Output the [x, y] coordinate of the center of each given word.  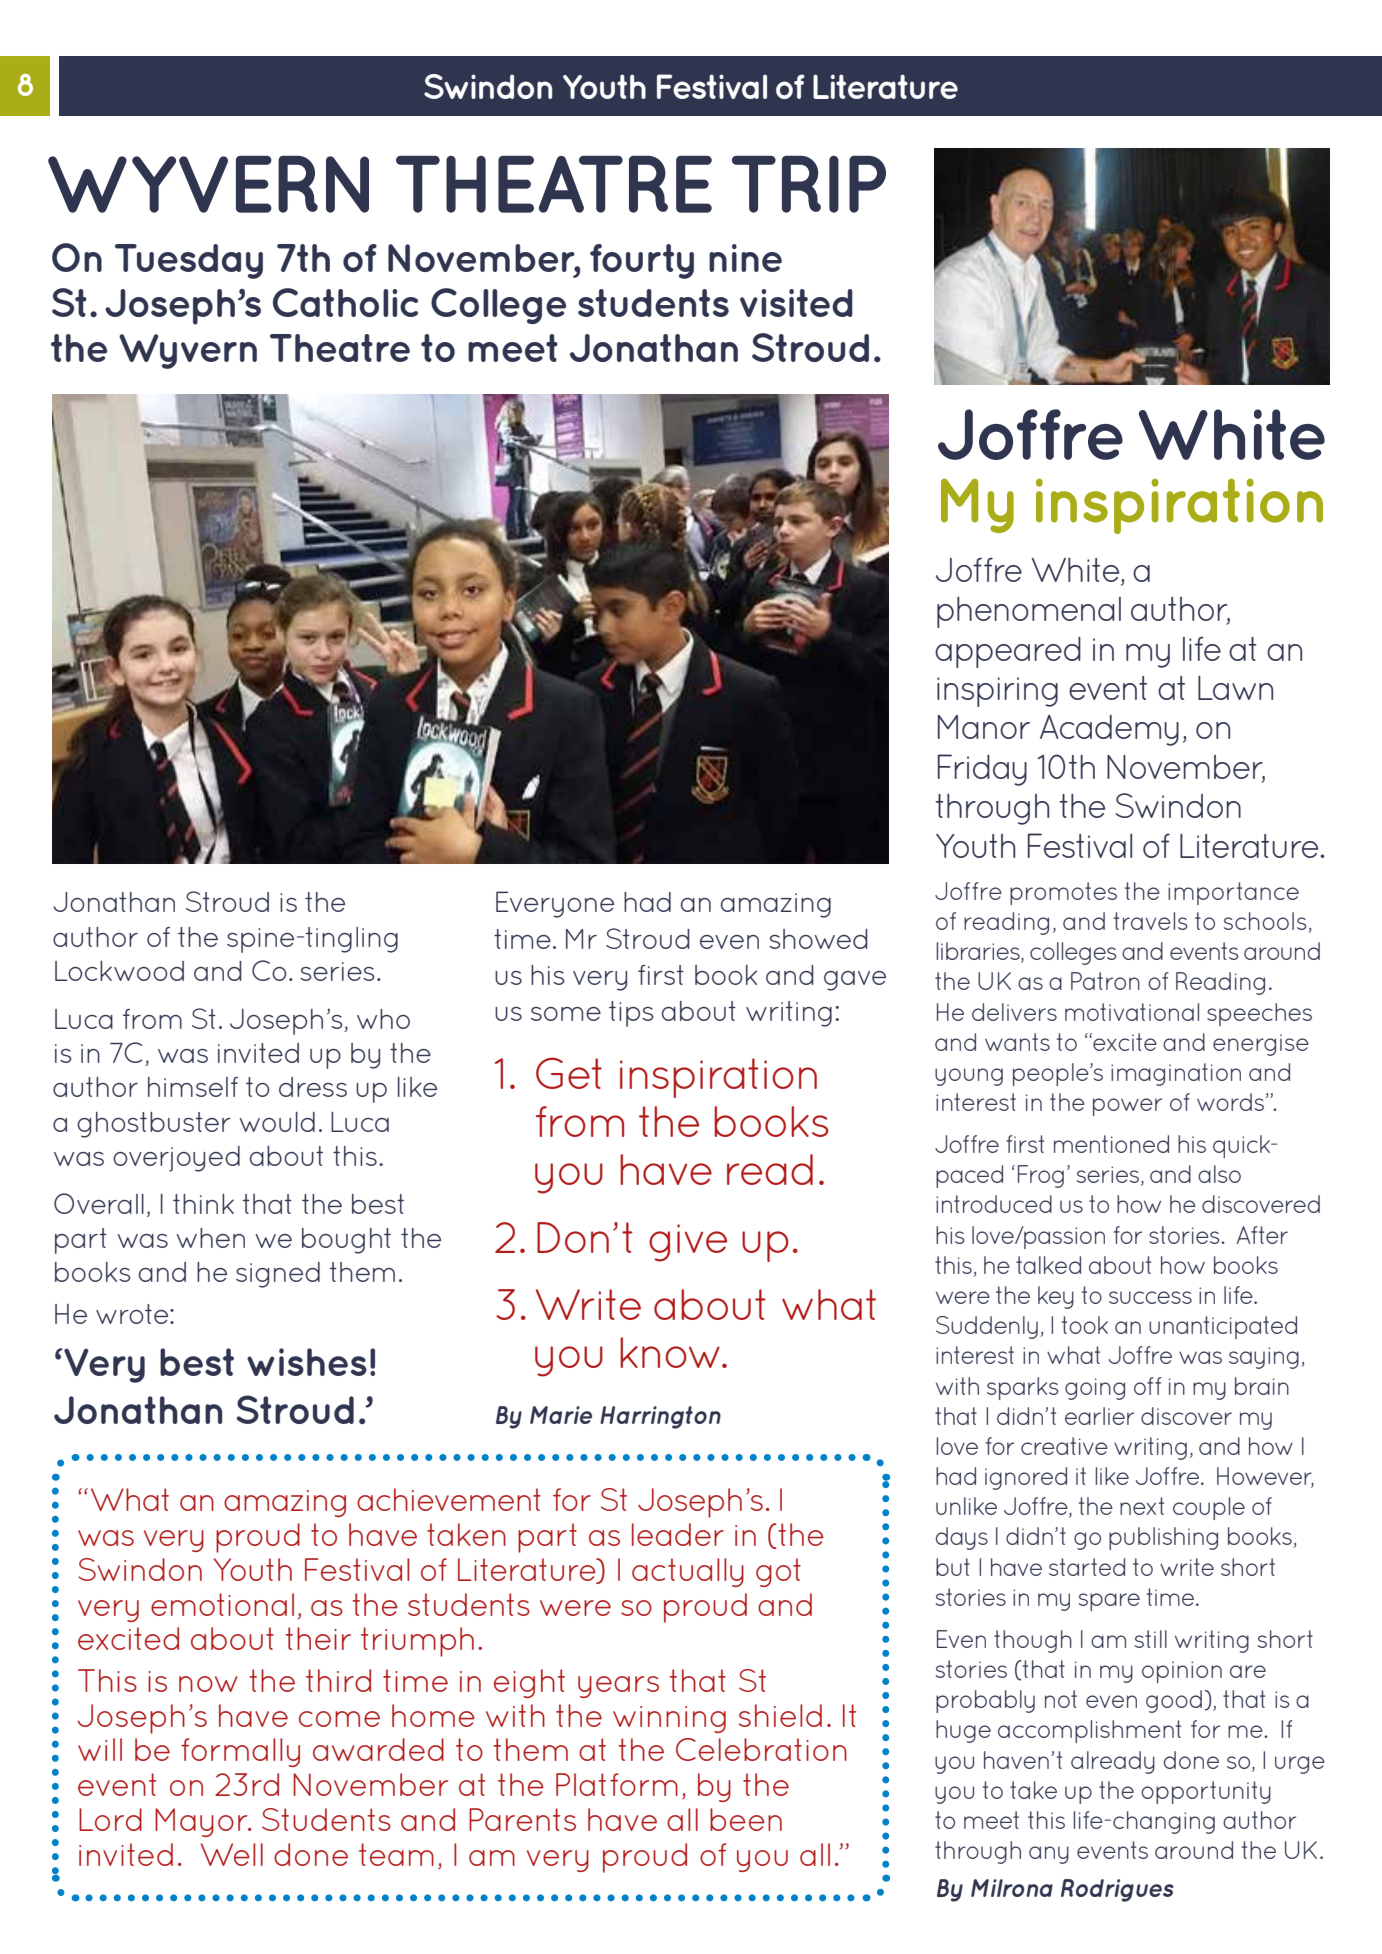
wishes [307, 1362]
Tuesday [189, 261]
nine [745, 258]
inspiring [997, 692]
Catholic [345, 302]
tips [631, 1014]
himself [193, 1087]
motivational [1132, 1012]
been [746, 1819]
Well [232, 1854]
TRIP [809, 184]
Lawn [1235, 688]
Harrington [660, 1417]
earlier [1099, 1416]
